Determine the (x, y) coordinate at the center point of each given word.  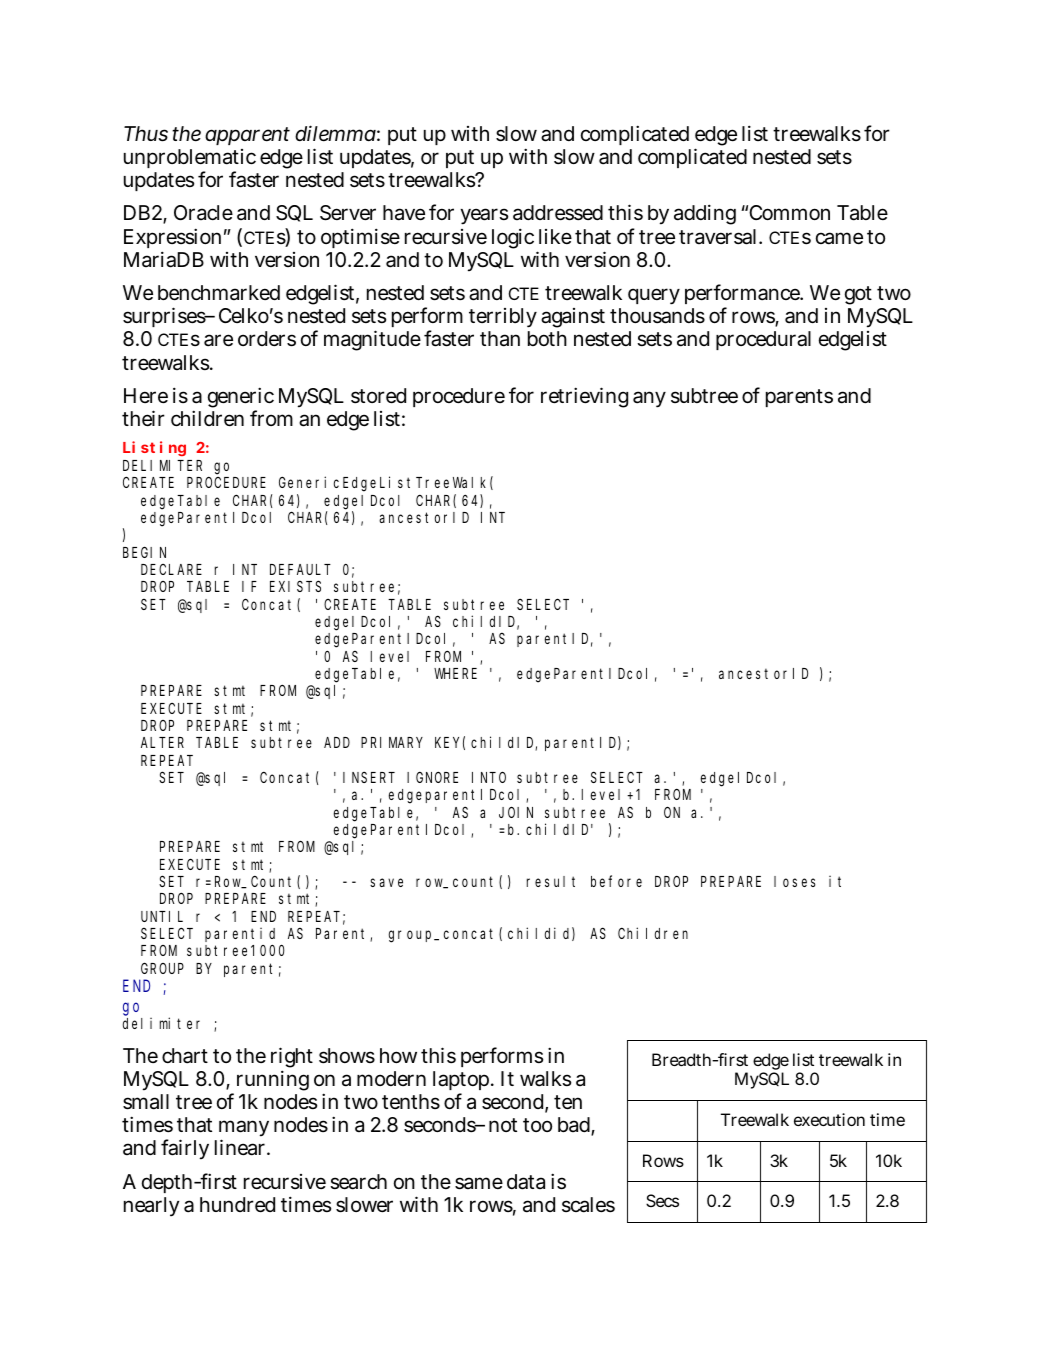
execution (829, 1119)
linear (242, 1147)
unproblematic (190, 160)
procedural (763, 340)
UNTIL (162, 916)
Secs (662, 1200)
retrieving (584, 397)
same (479, 1183)
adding (705, 214)
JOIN (516, 812)
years (484, 216)
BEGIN (144, 552)
